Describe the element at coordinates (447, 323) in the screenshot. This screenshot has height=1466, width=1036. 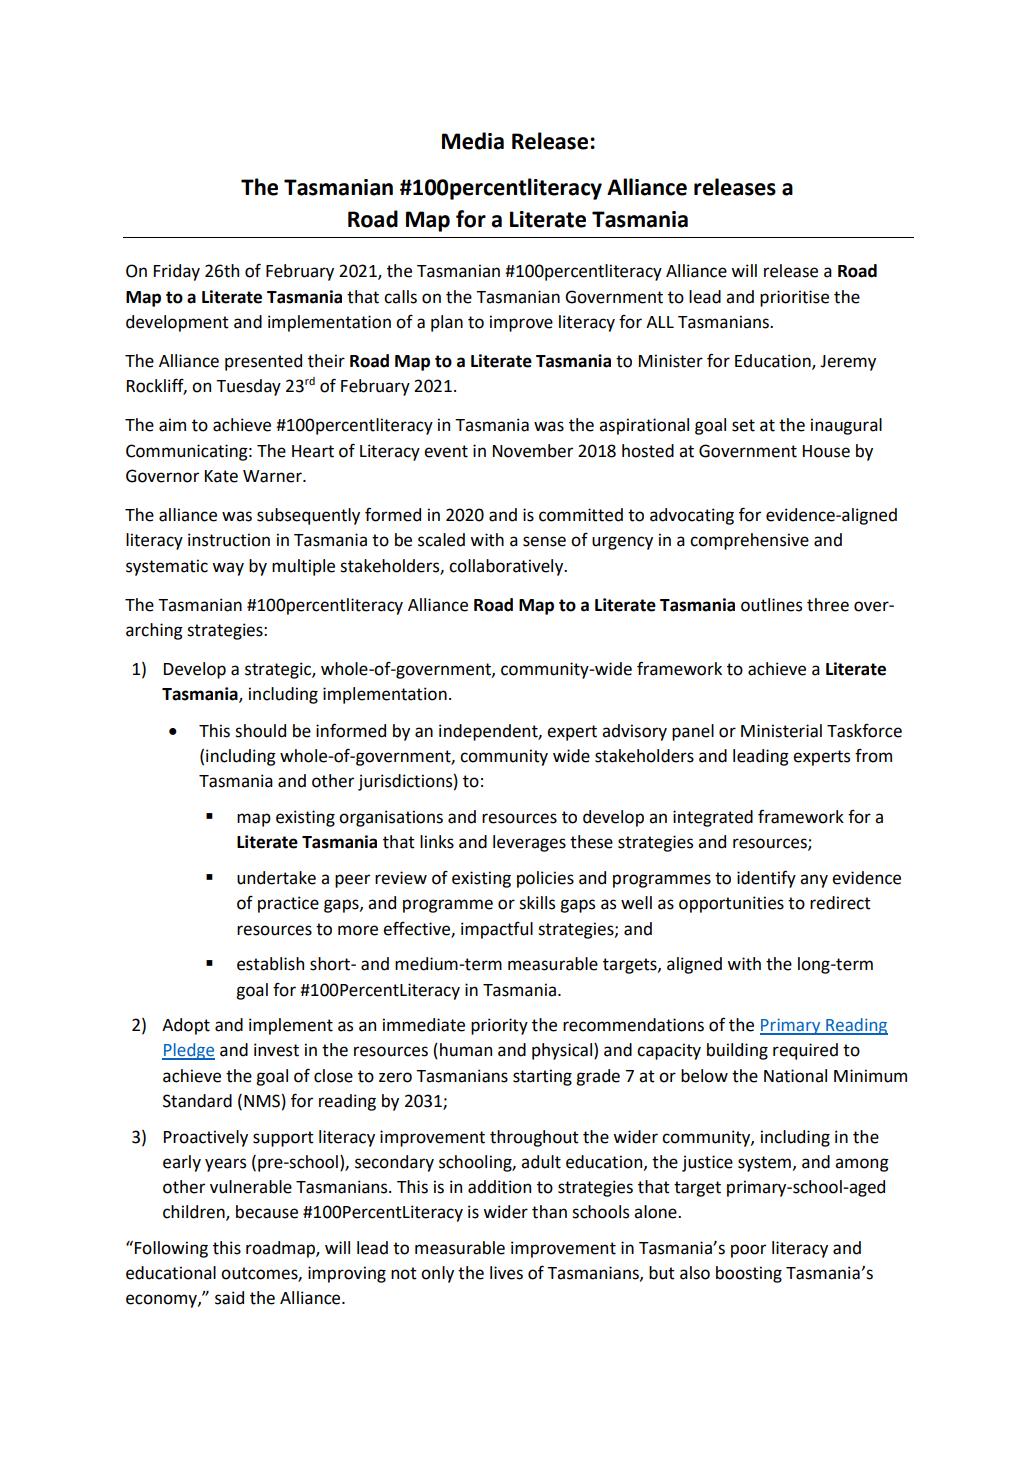
I see `plan` at that location.
